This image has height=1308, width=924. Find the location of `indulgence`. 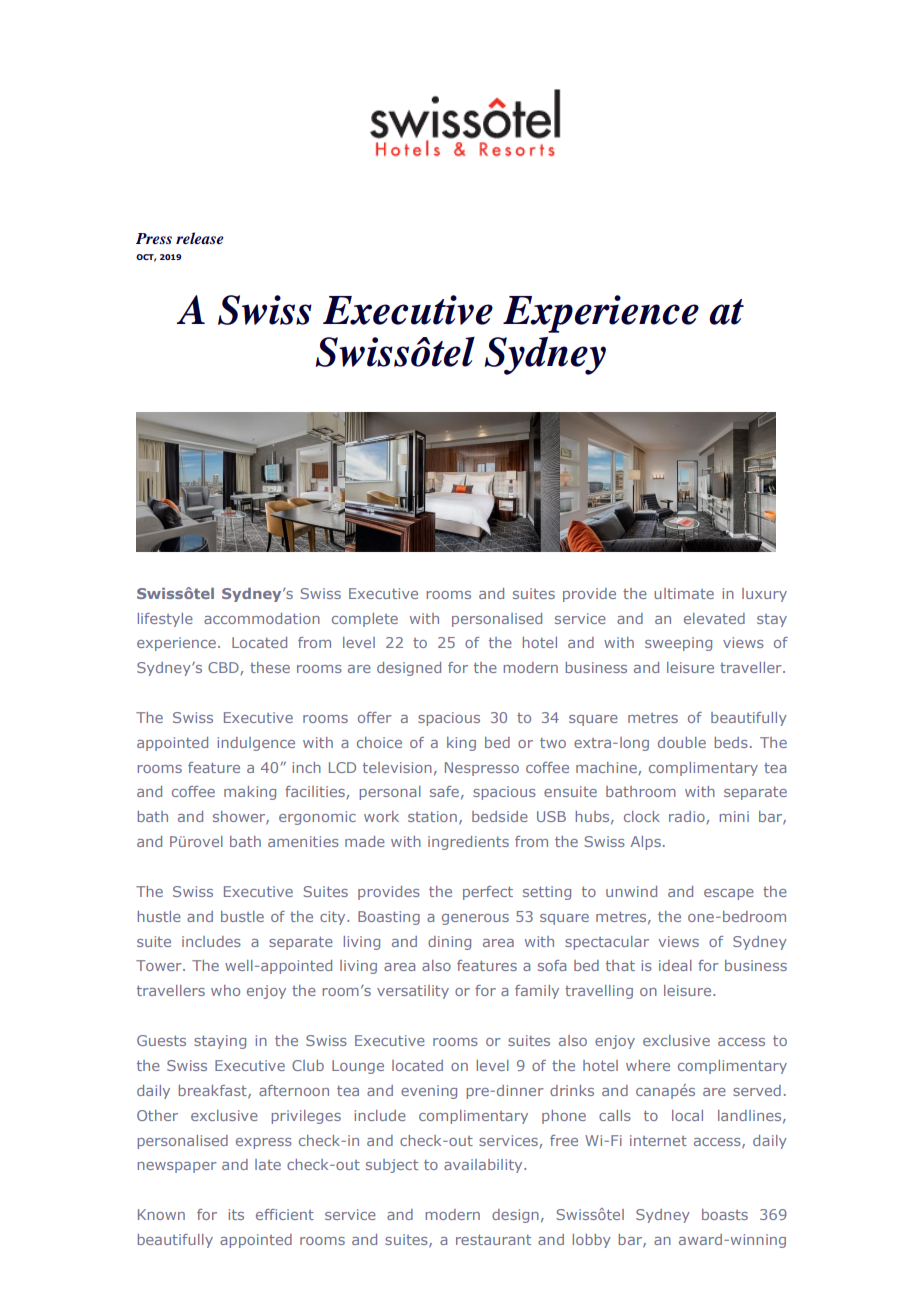

indulgence is located at coordinates (256, 744).
